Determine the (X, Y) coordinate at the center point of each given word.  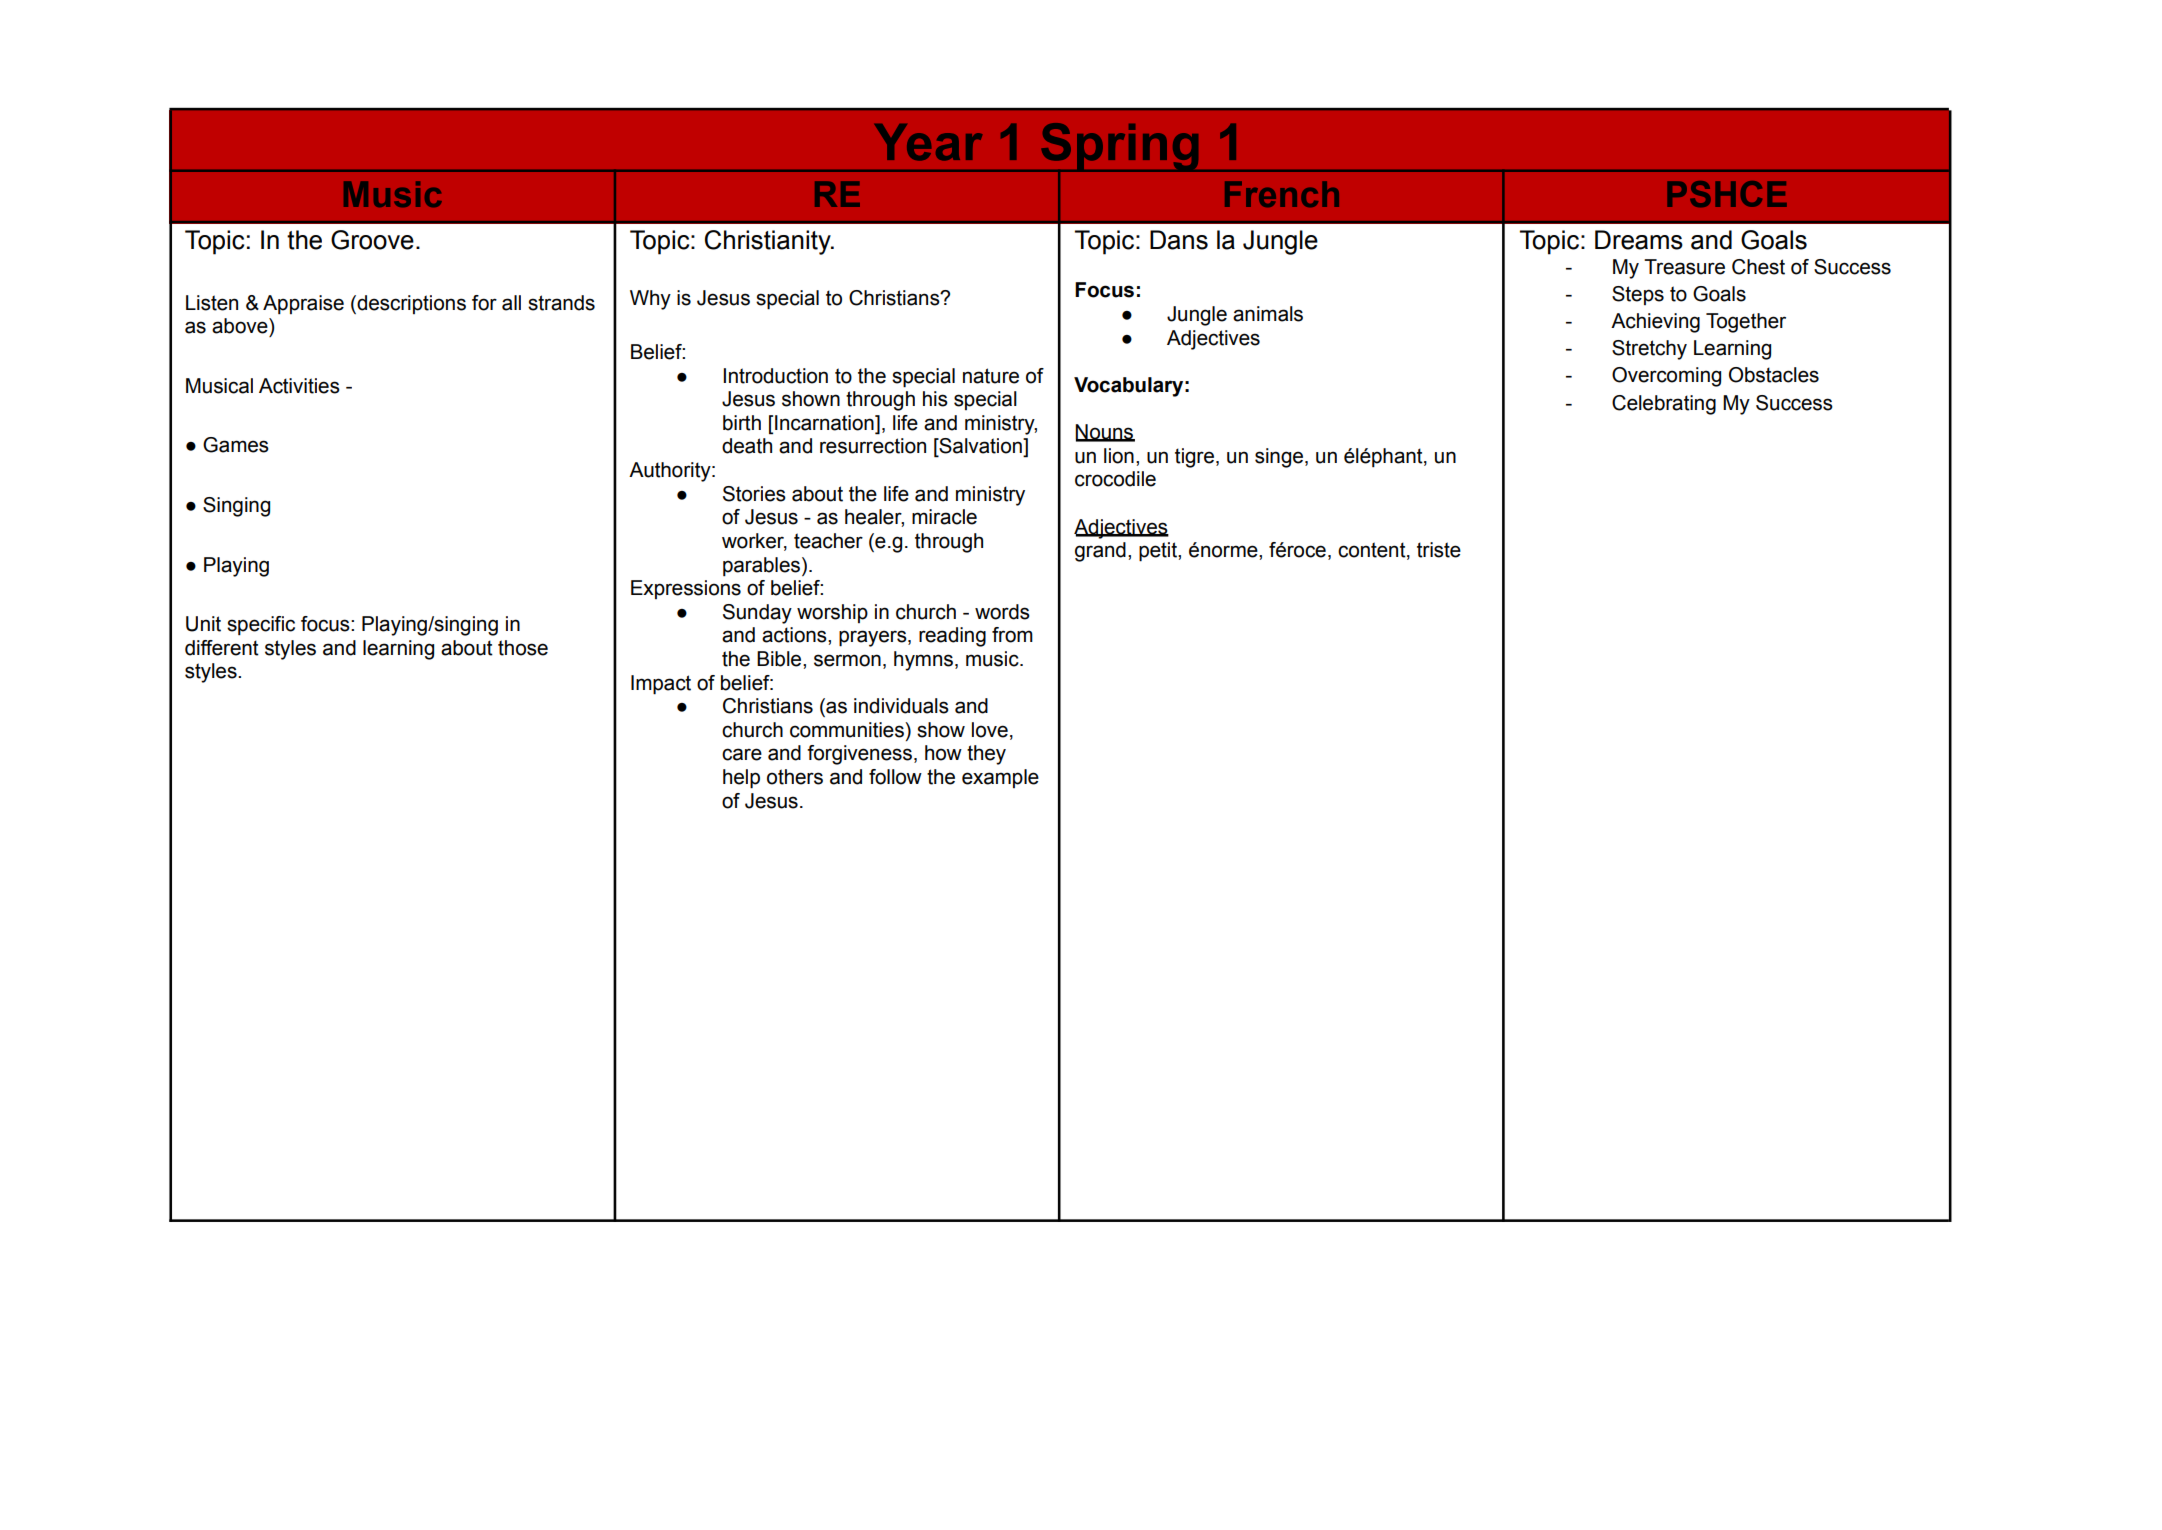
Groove (372, 240)
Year (928, 142)
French (1282, 194)
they (986, 755)
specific (261, 625)
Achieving (1655, 323)
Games (236, 445)
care (742, 754)
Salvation (980, 447)
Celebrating (1664, 405)
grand (1100, 552)
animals (1268, 314)
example (1000, 778)
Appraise (303, 304)
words (1002, 612)
